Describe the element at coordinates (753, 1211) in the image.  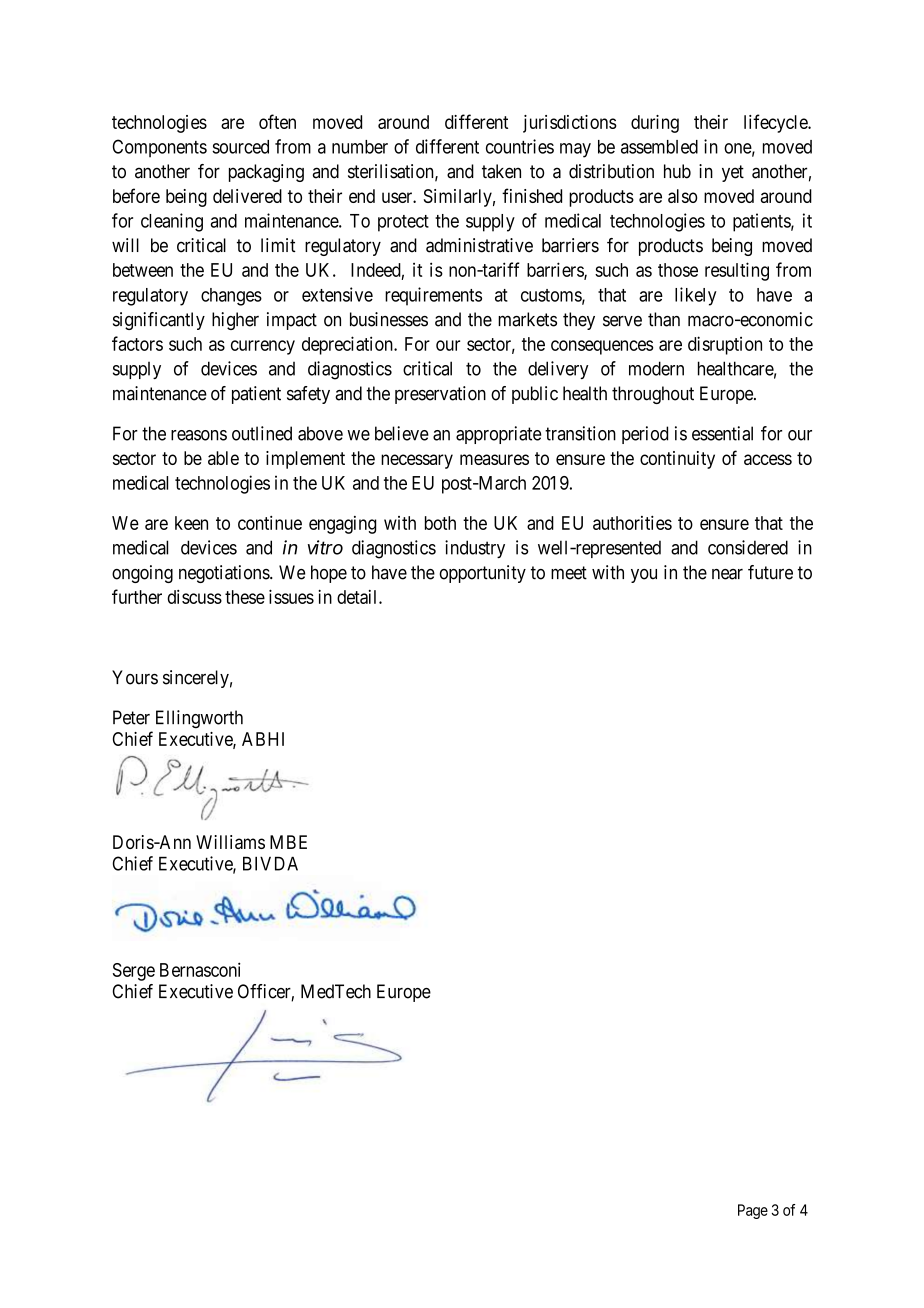
I see `Page` at that location.
